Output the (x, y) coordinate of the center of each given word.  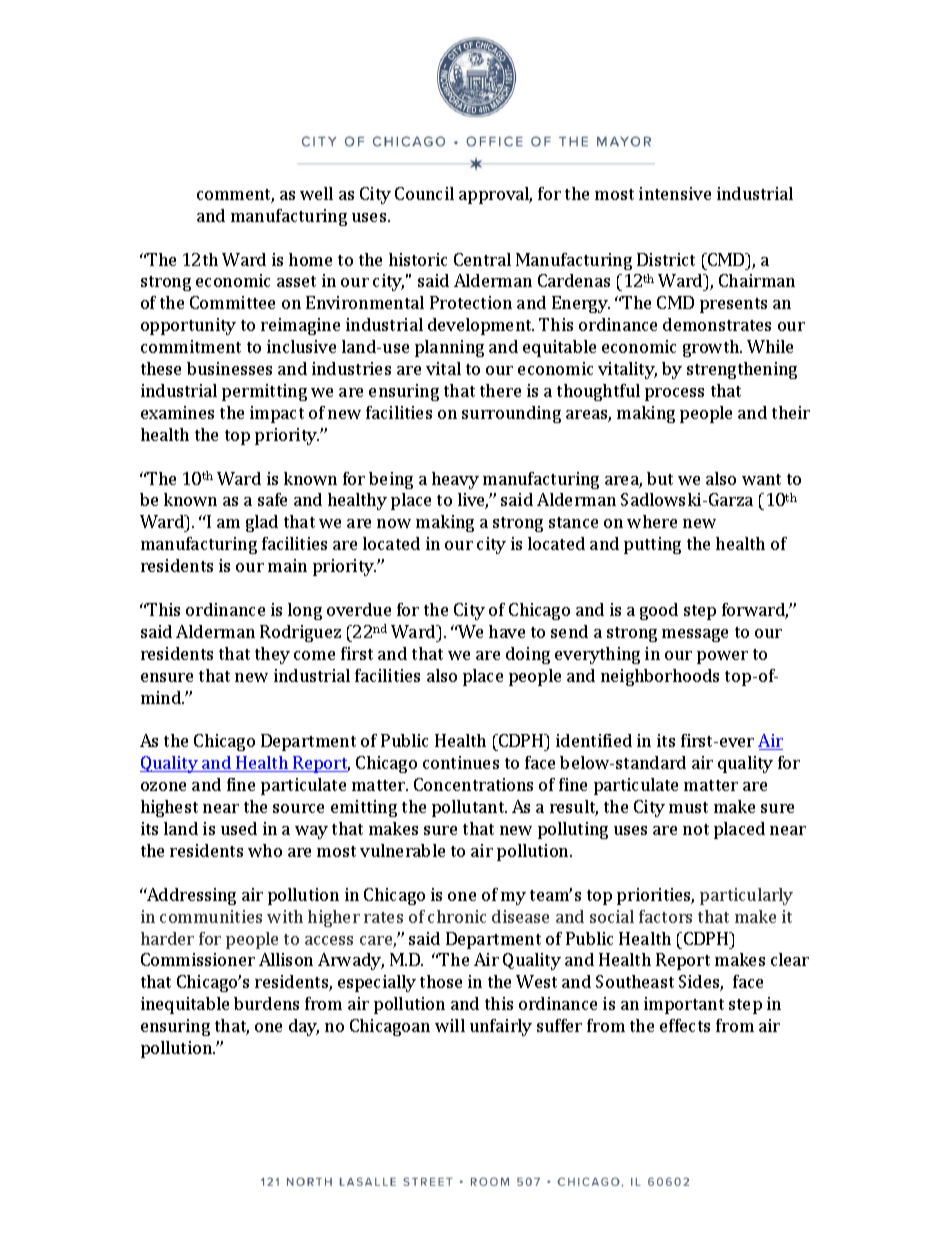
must (688, 807)
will (450, 1025)
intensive (675, 193)
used (239, 828)
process (674, 394)
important (684, 1005)
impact (277, 414)
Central (482, 259)
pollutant (469, 808)
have (507, 631)
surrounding (511, 414)
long (305, 611)
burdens (266, 1003)
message (695, 635)
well (316, 193)
